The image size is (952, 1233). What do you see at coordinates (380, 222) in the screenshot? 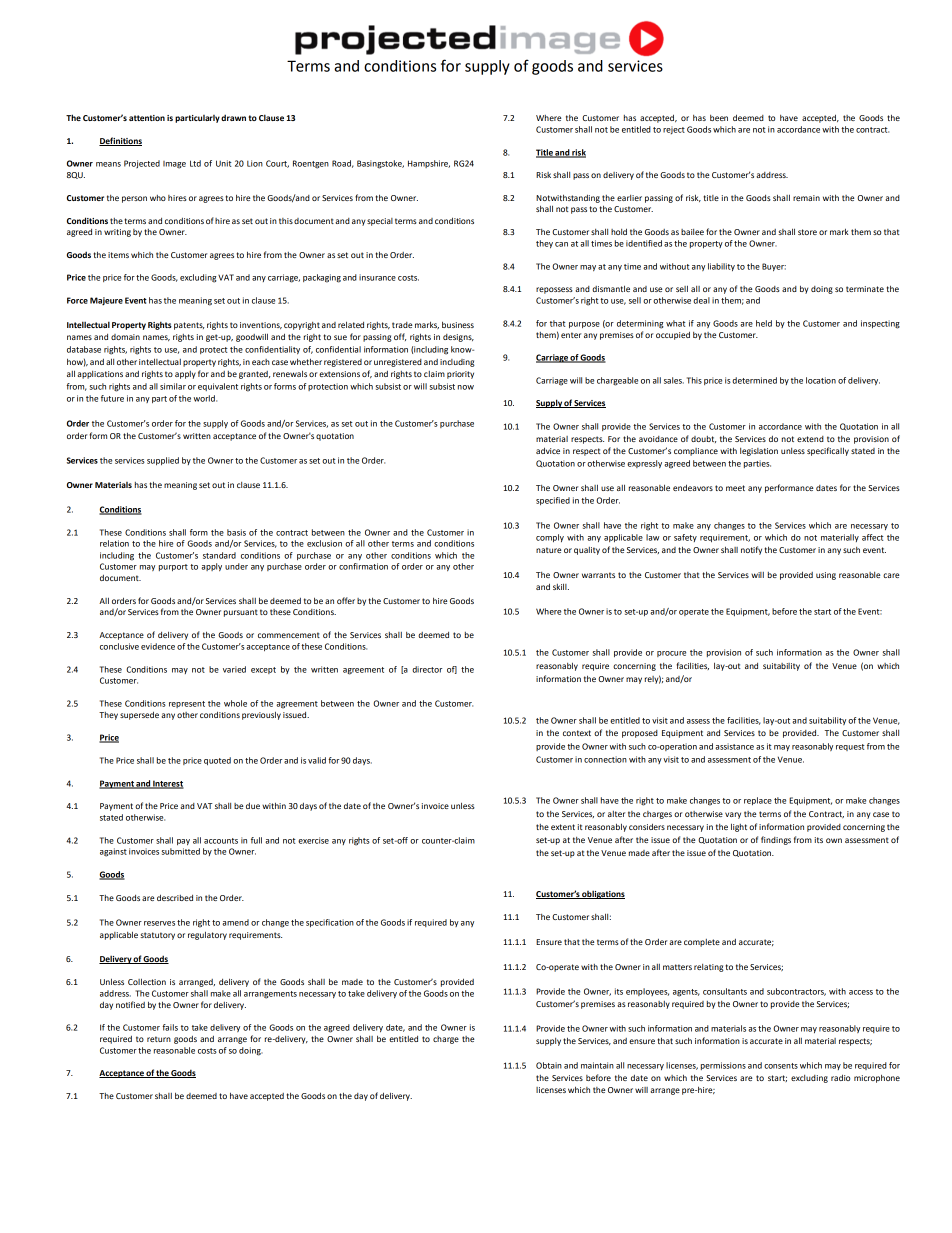
I see `special` at bounding box center [380, 222].
